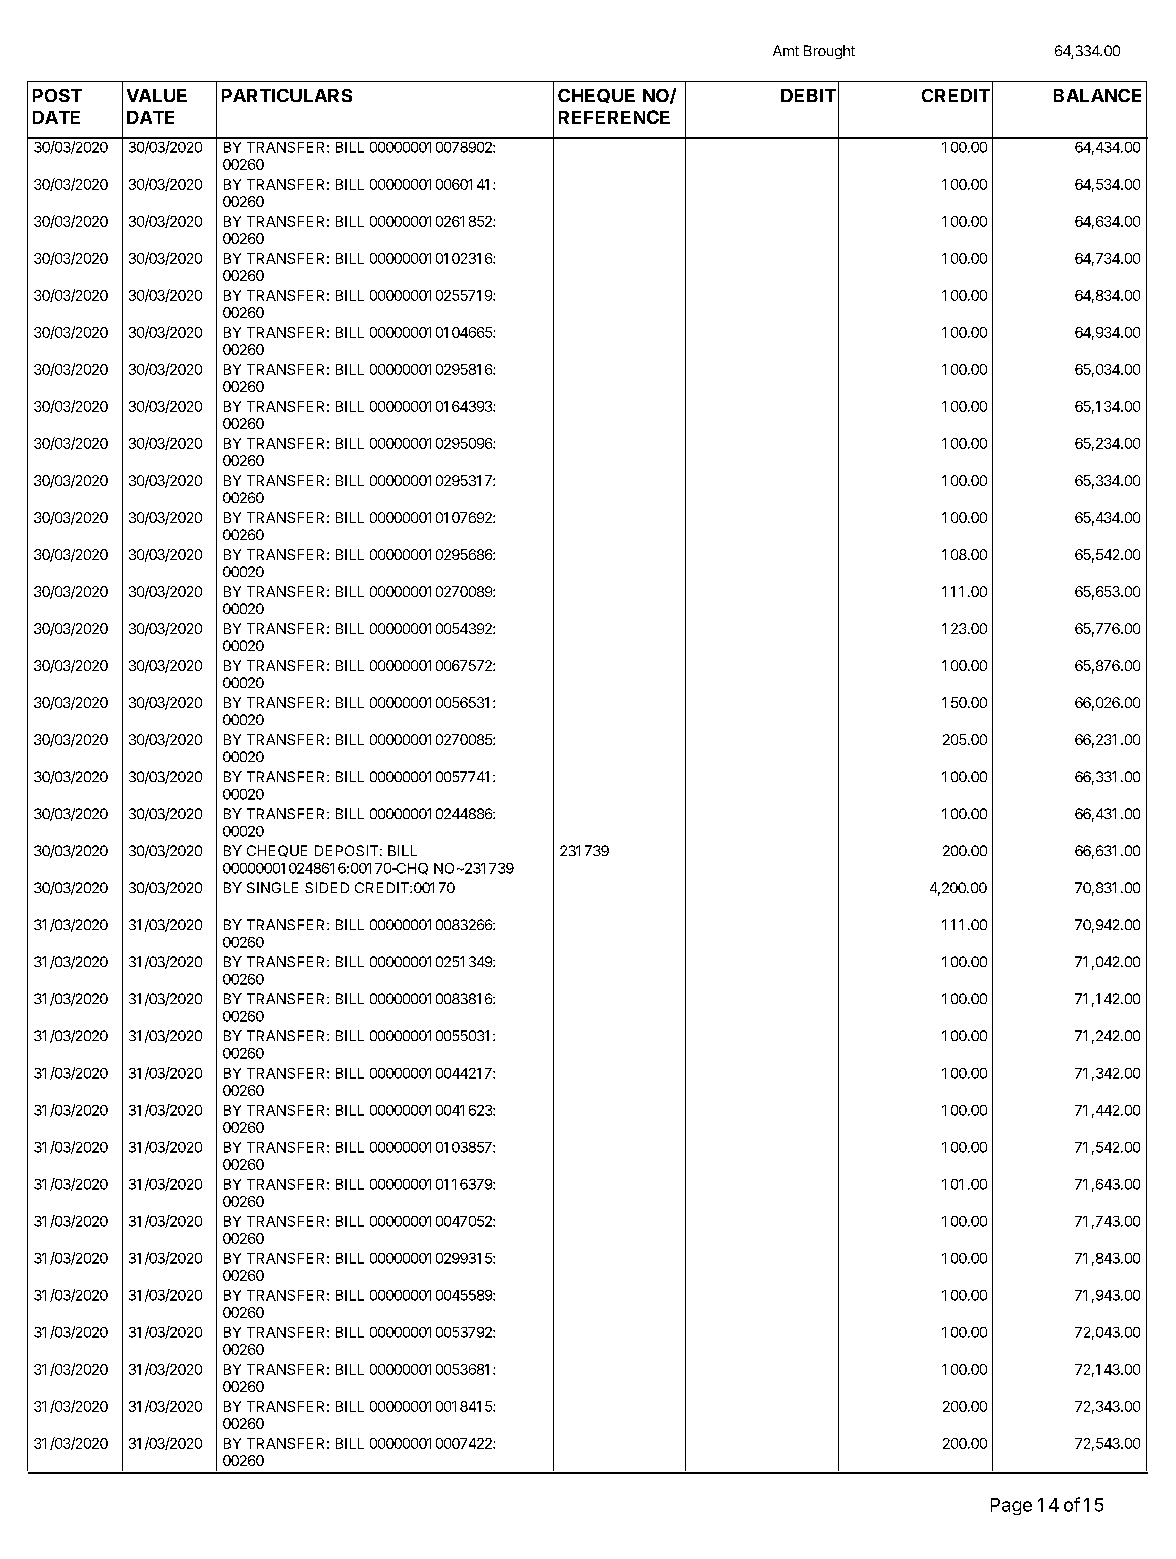 This screenshot has height=1559, width=1176. What do you see at coordinates (287, 95) in the screenshot?
I see `PARTICULARS` at bounding box center [287, 95].
